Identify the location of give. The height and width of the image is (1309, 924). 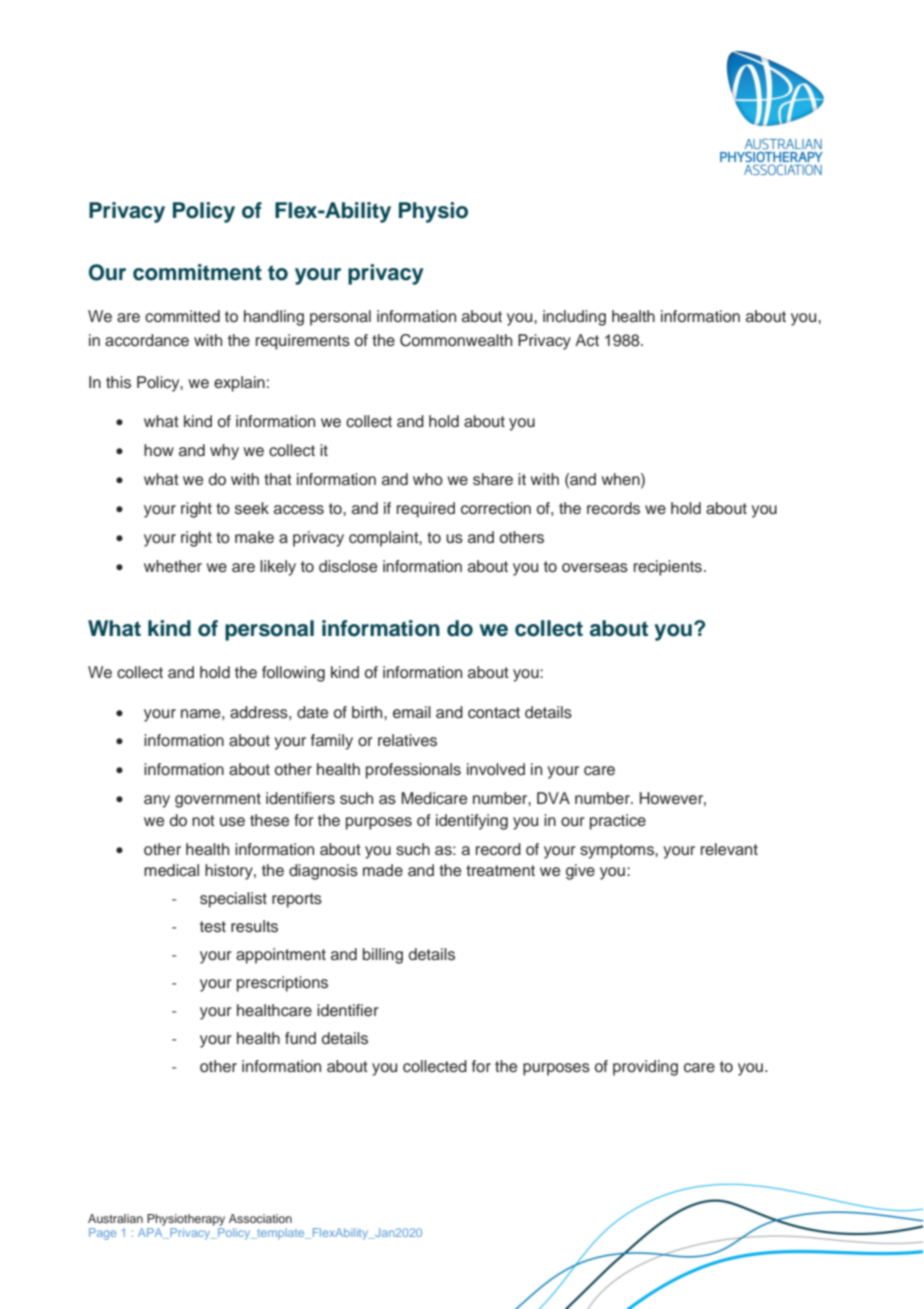
(580, 872).
